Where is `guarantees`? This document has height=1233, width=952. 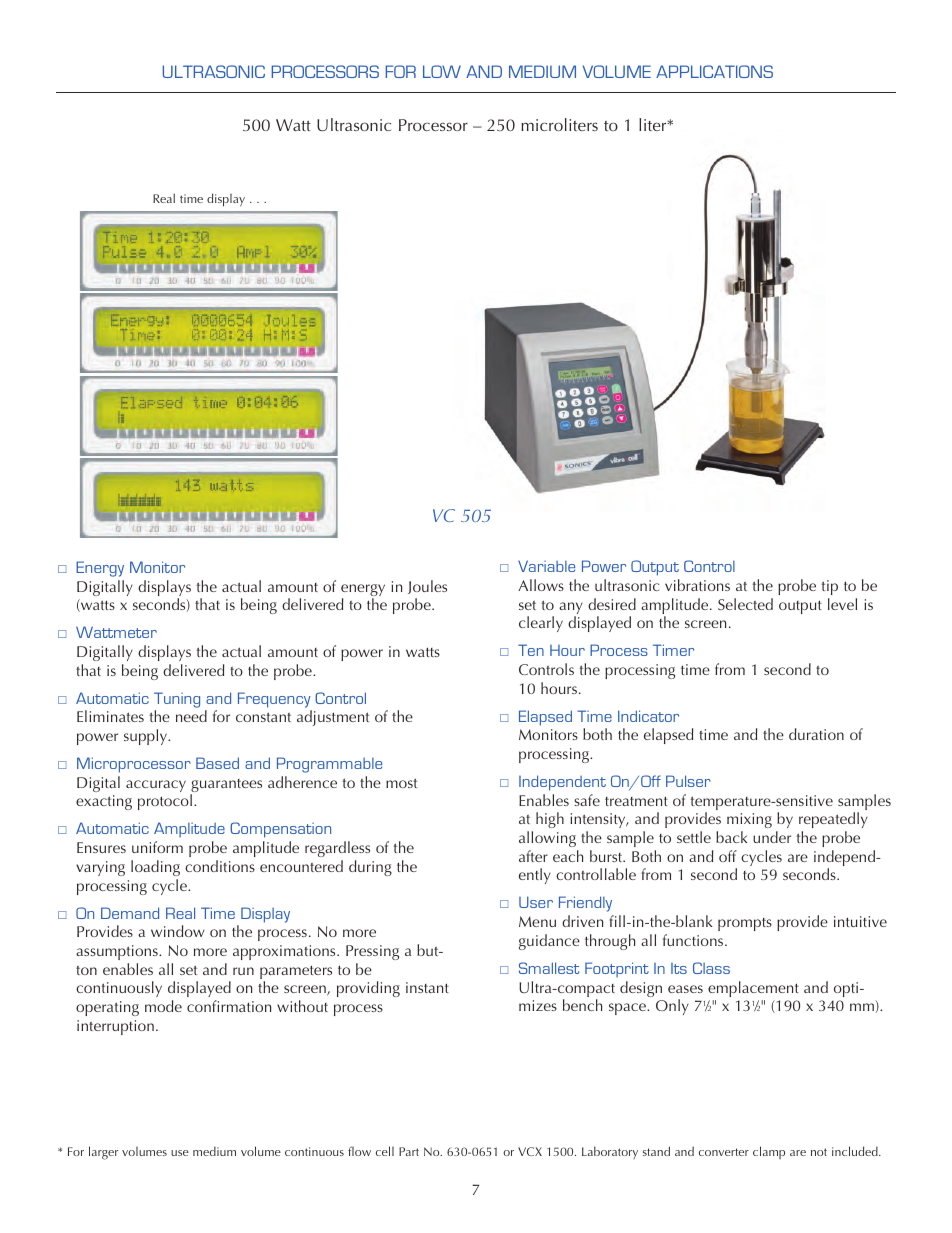 guarantees is located at coordinates (226, 787).
